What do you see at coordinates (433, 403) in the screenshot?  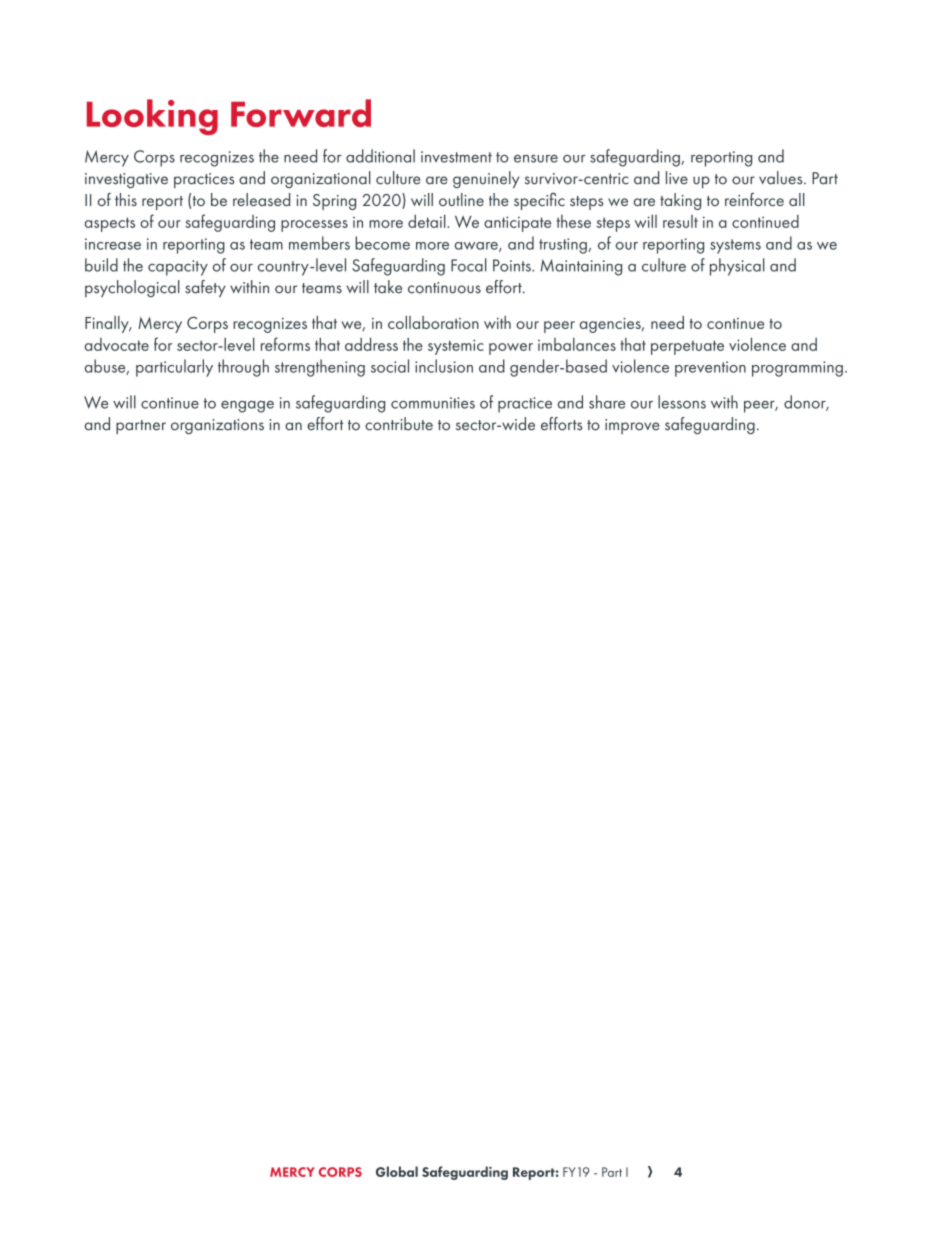 I see `communities` at bounding box center [433, 403].
